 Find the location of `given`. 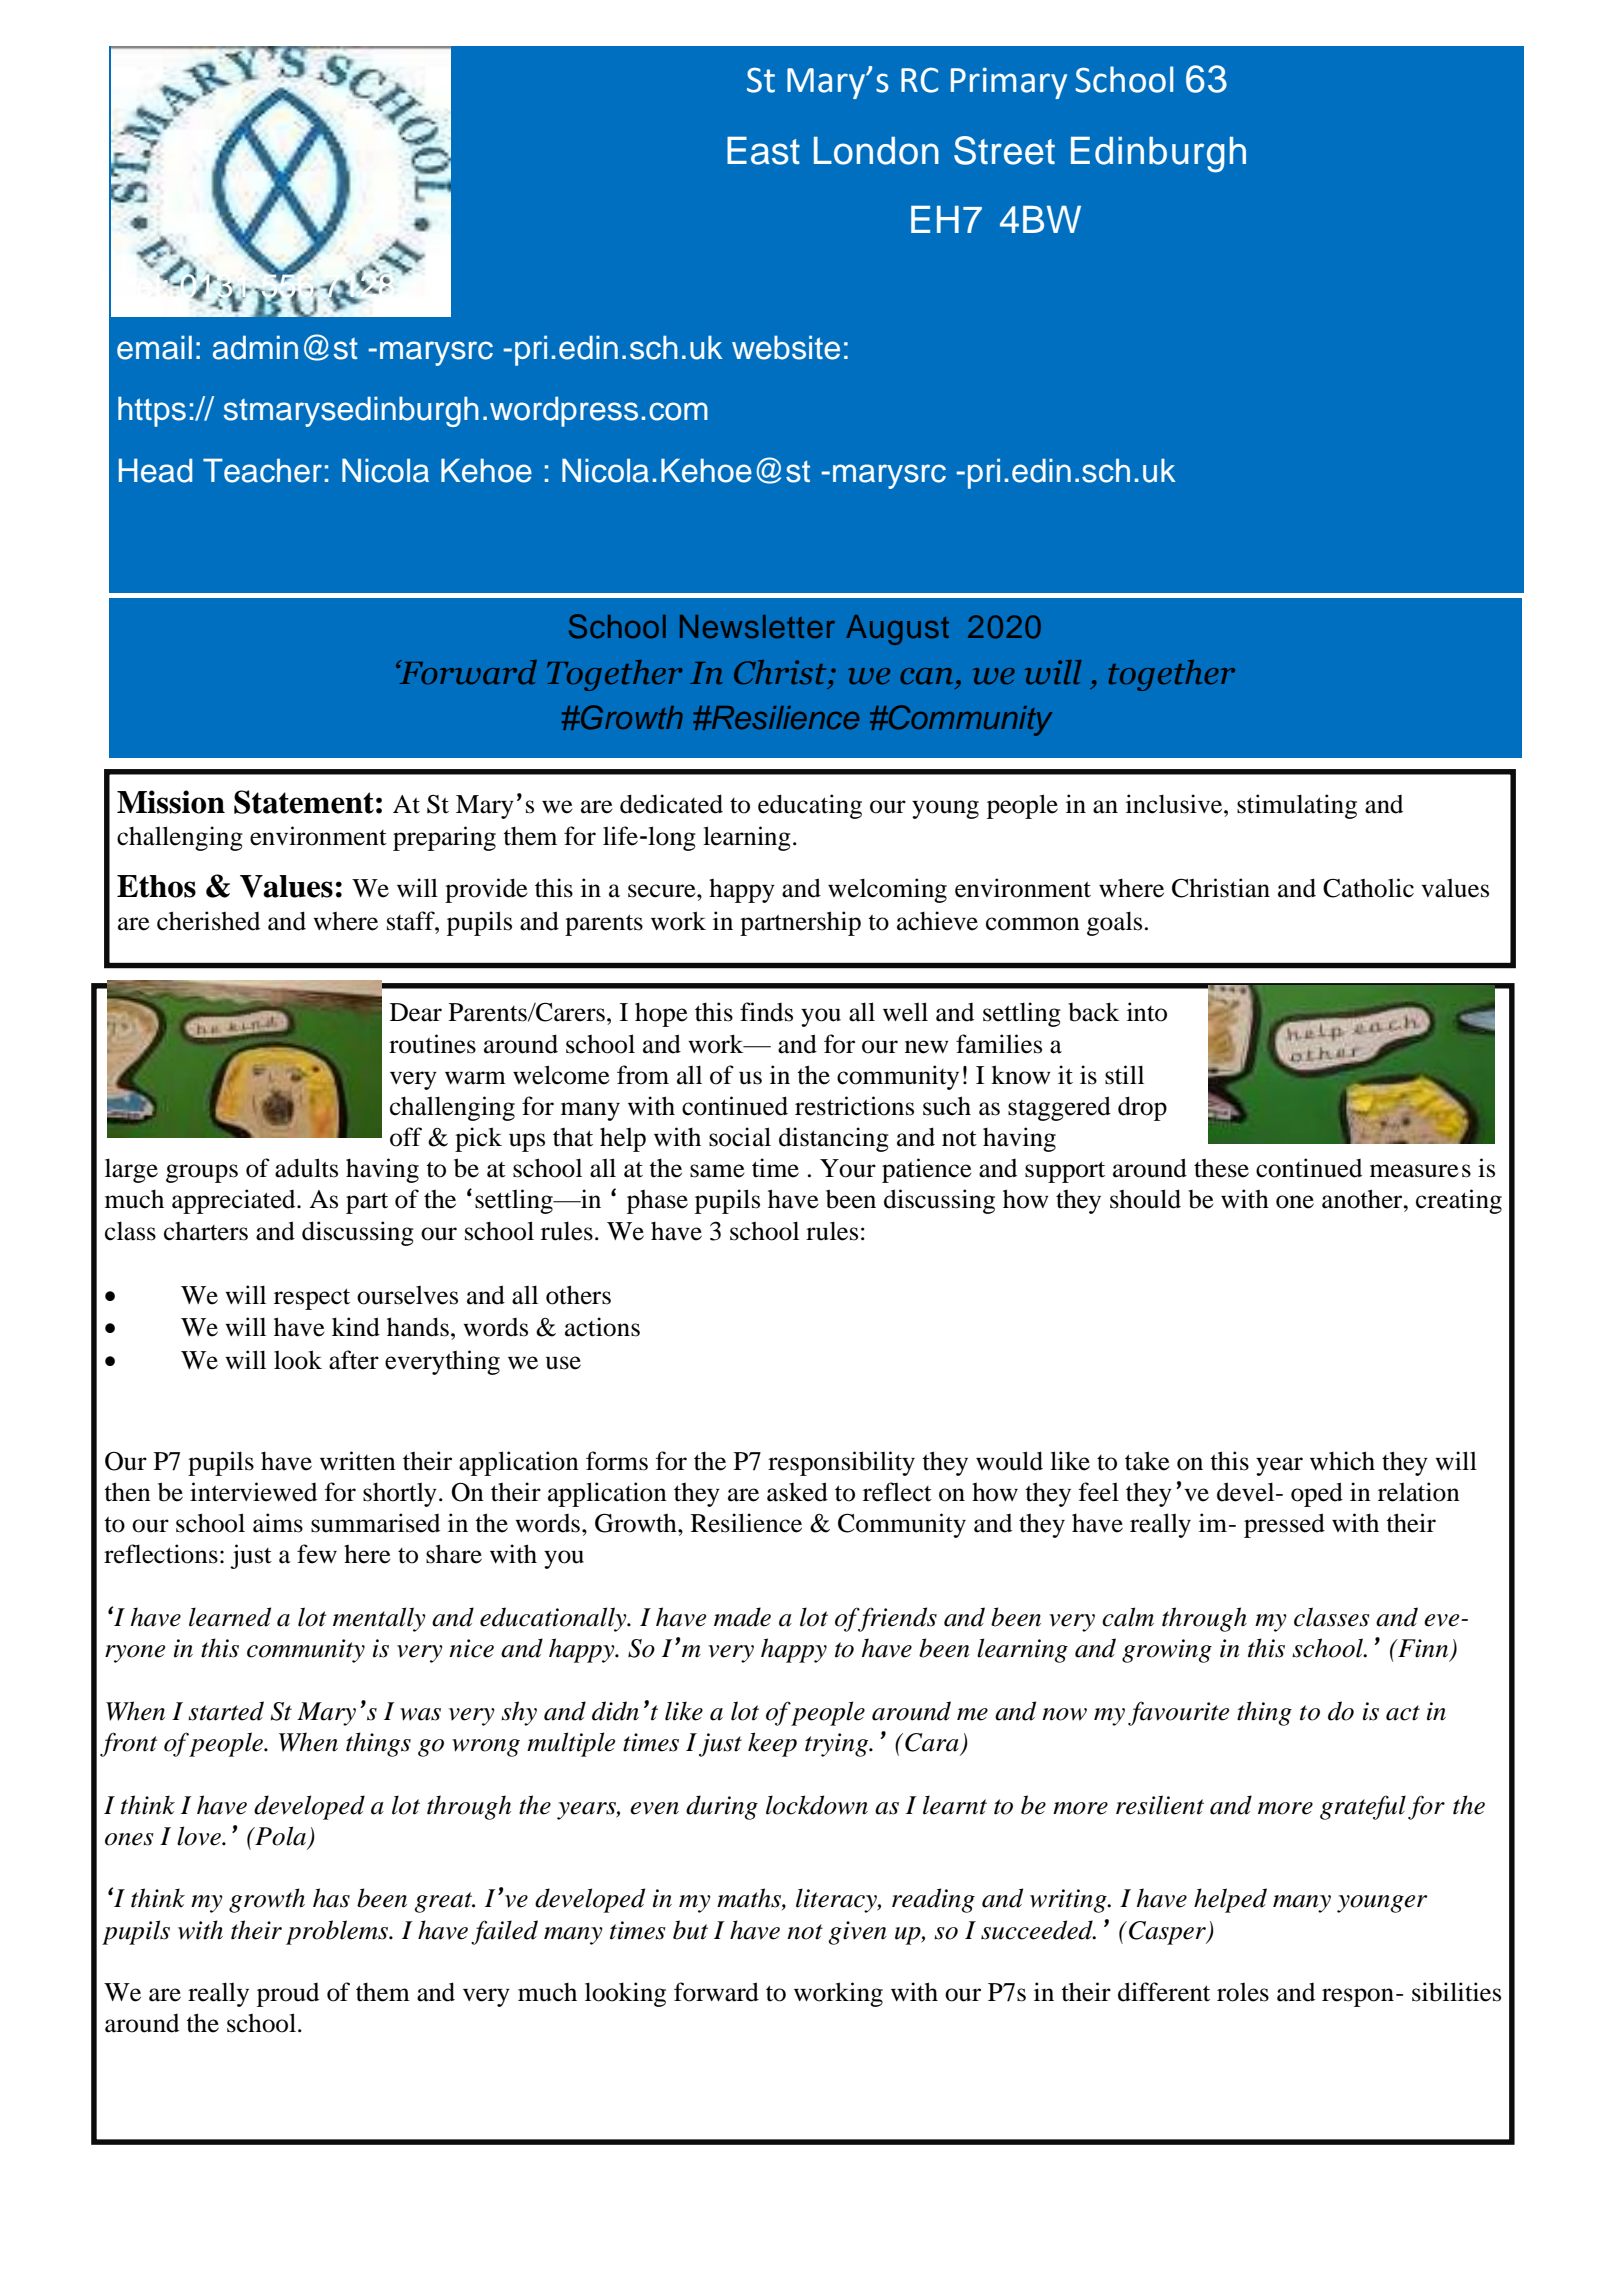

given is located at coordinates (857, 1933).
